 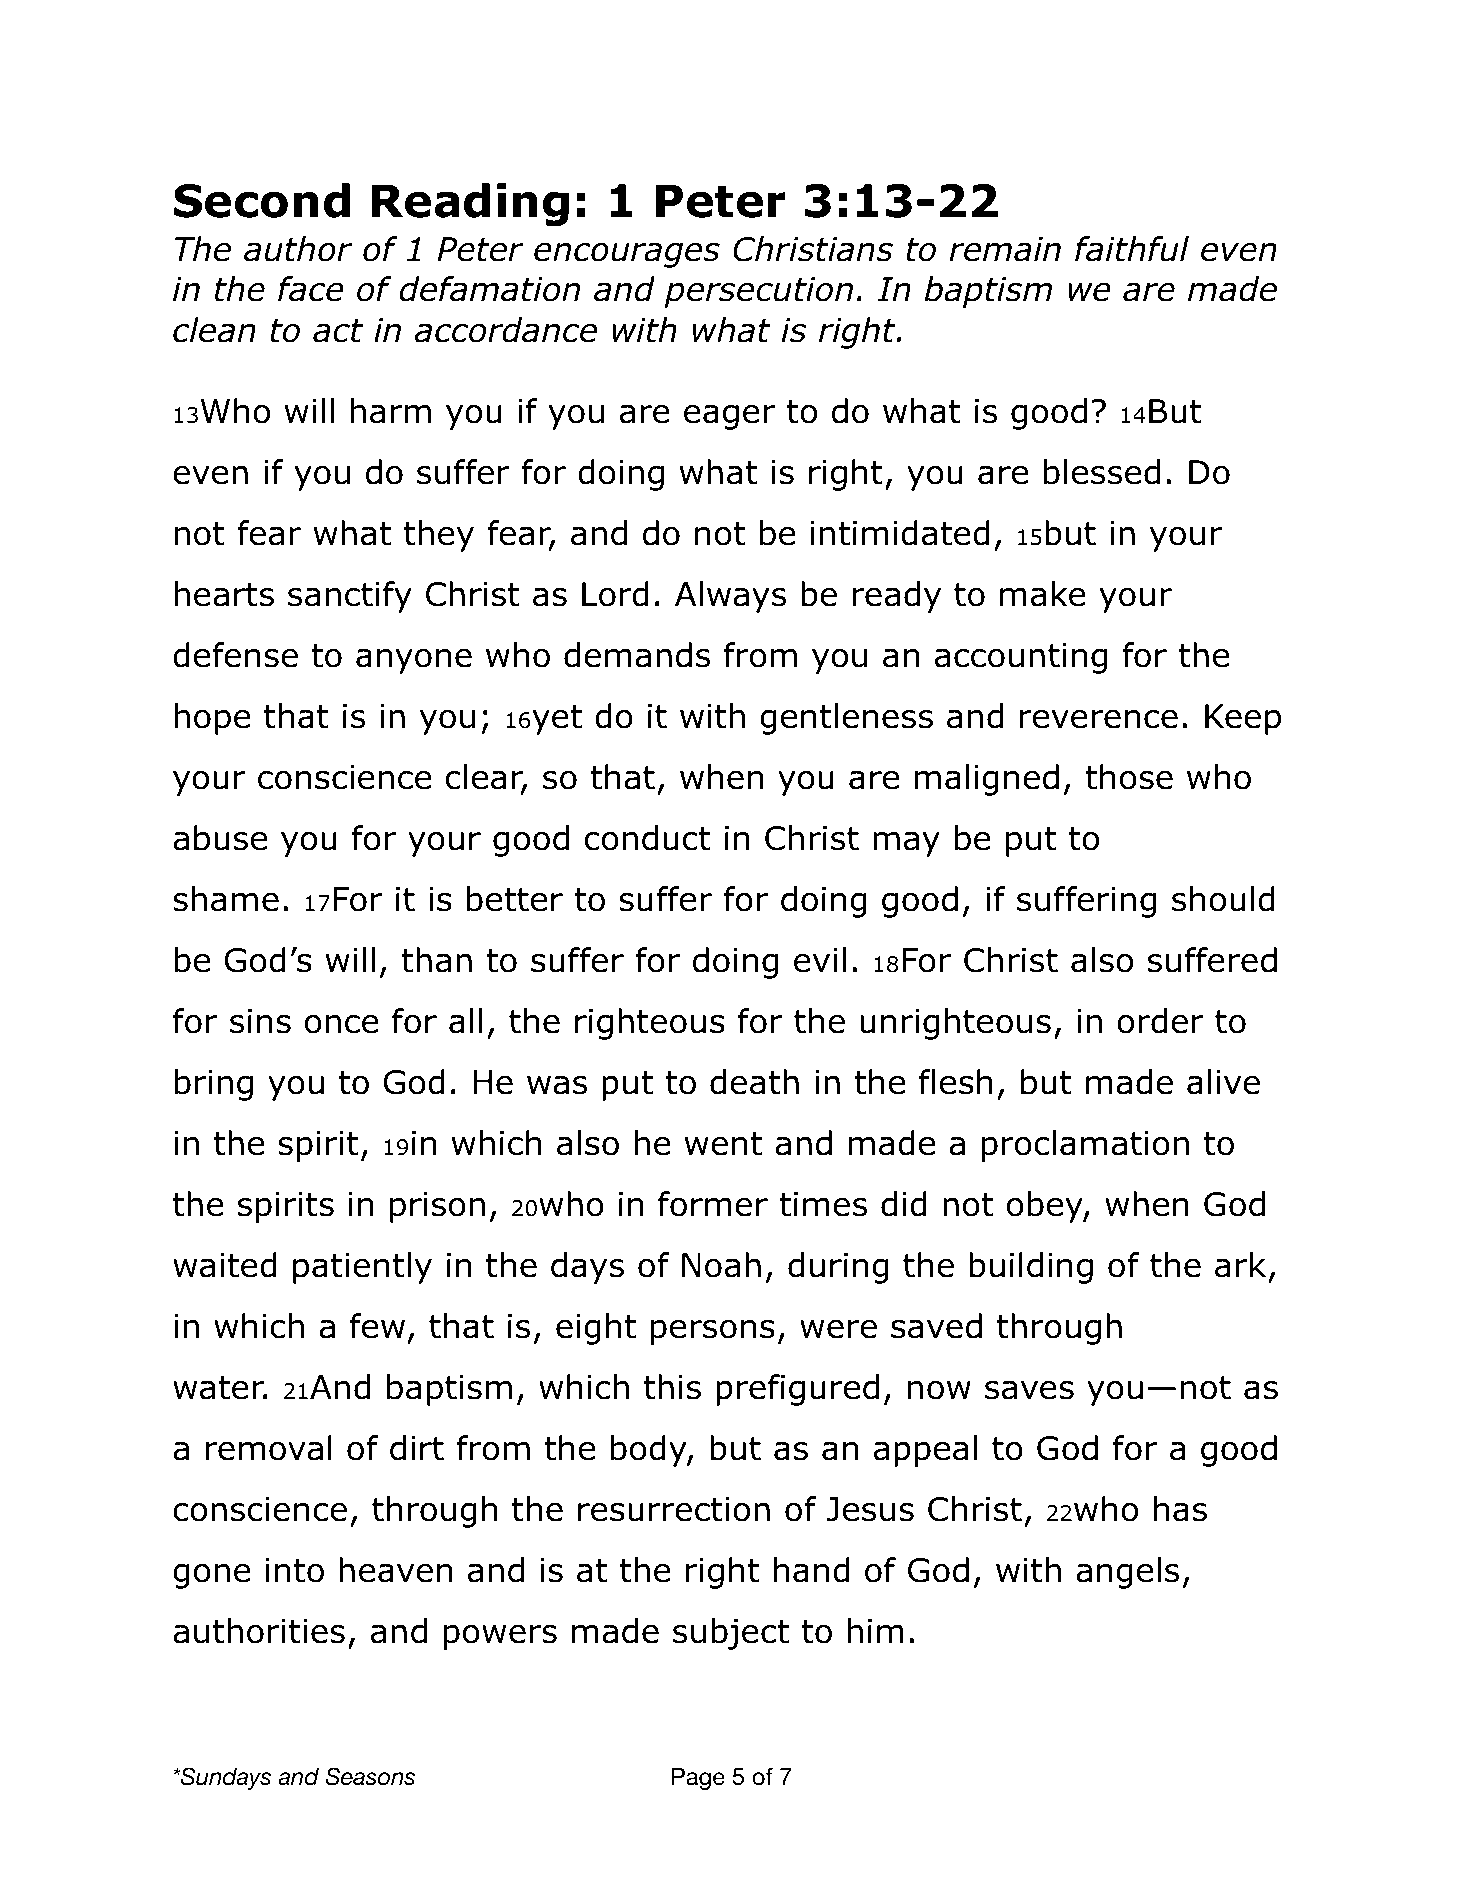 I want to click on persecution, so click(x=759, y=292).
